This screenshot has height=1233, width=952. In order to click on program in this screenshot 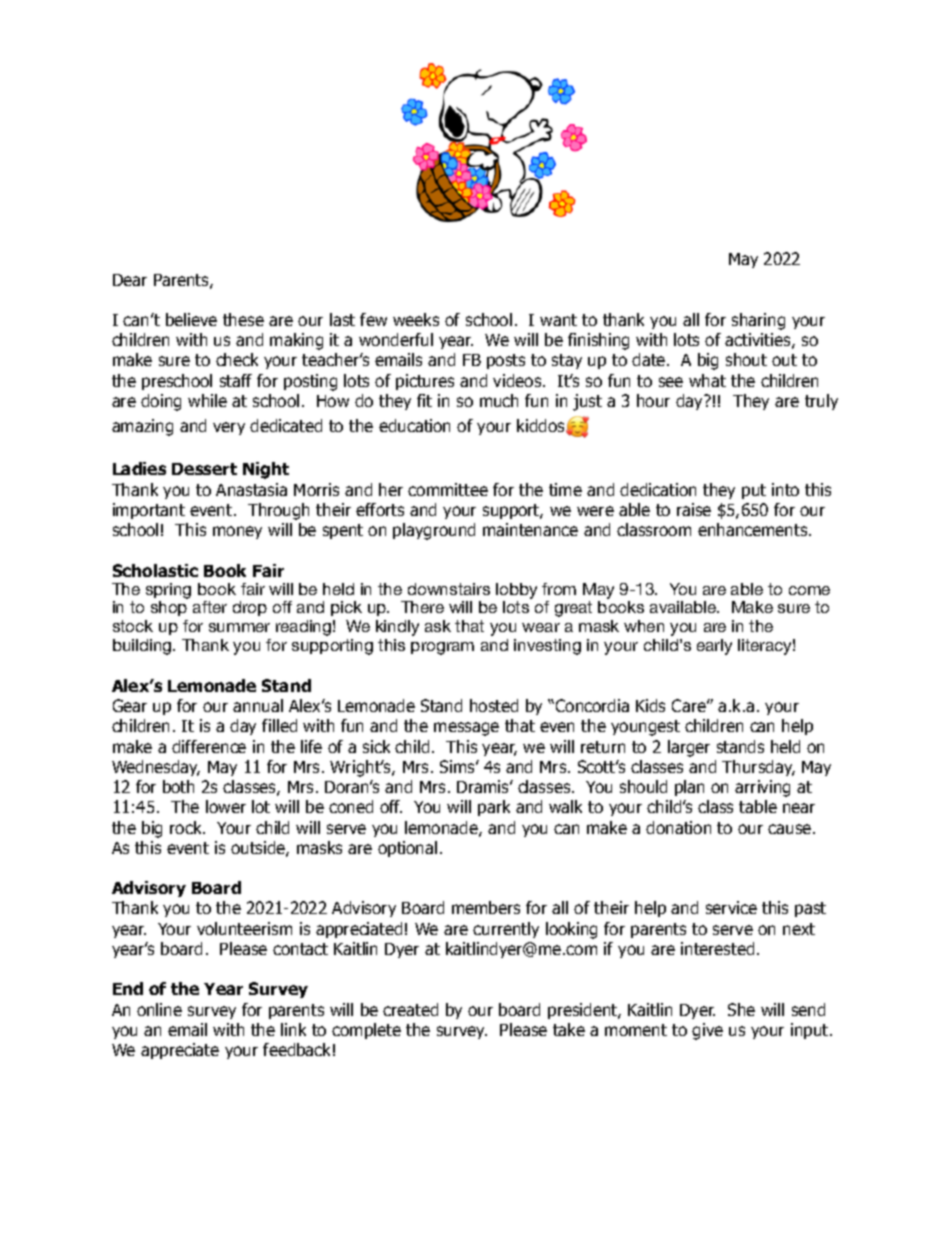, I will do `click(442, 648)`.
